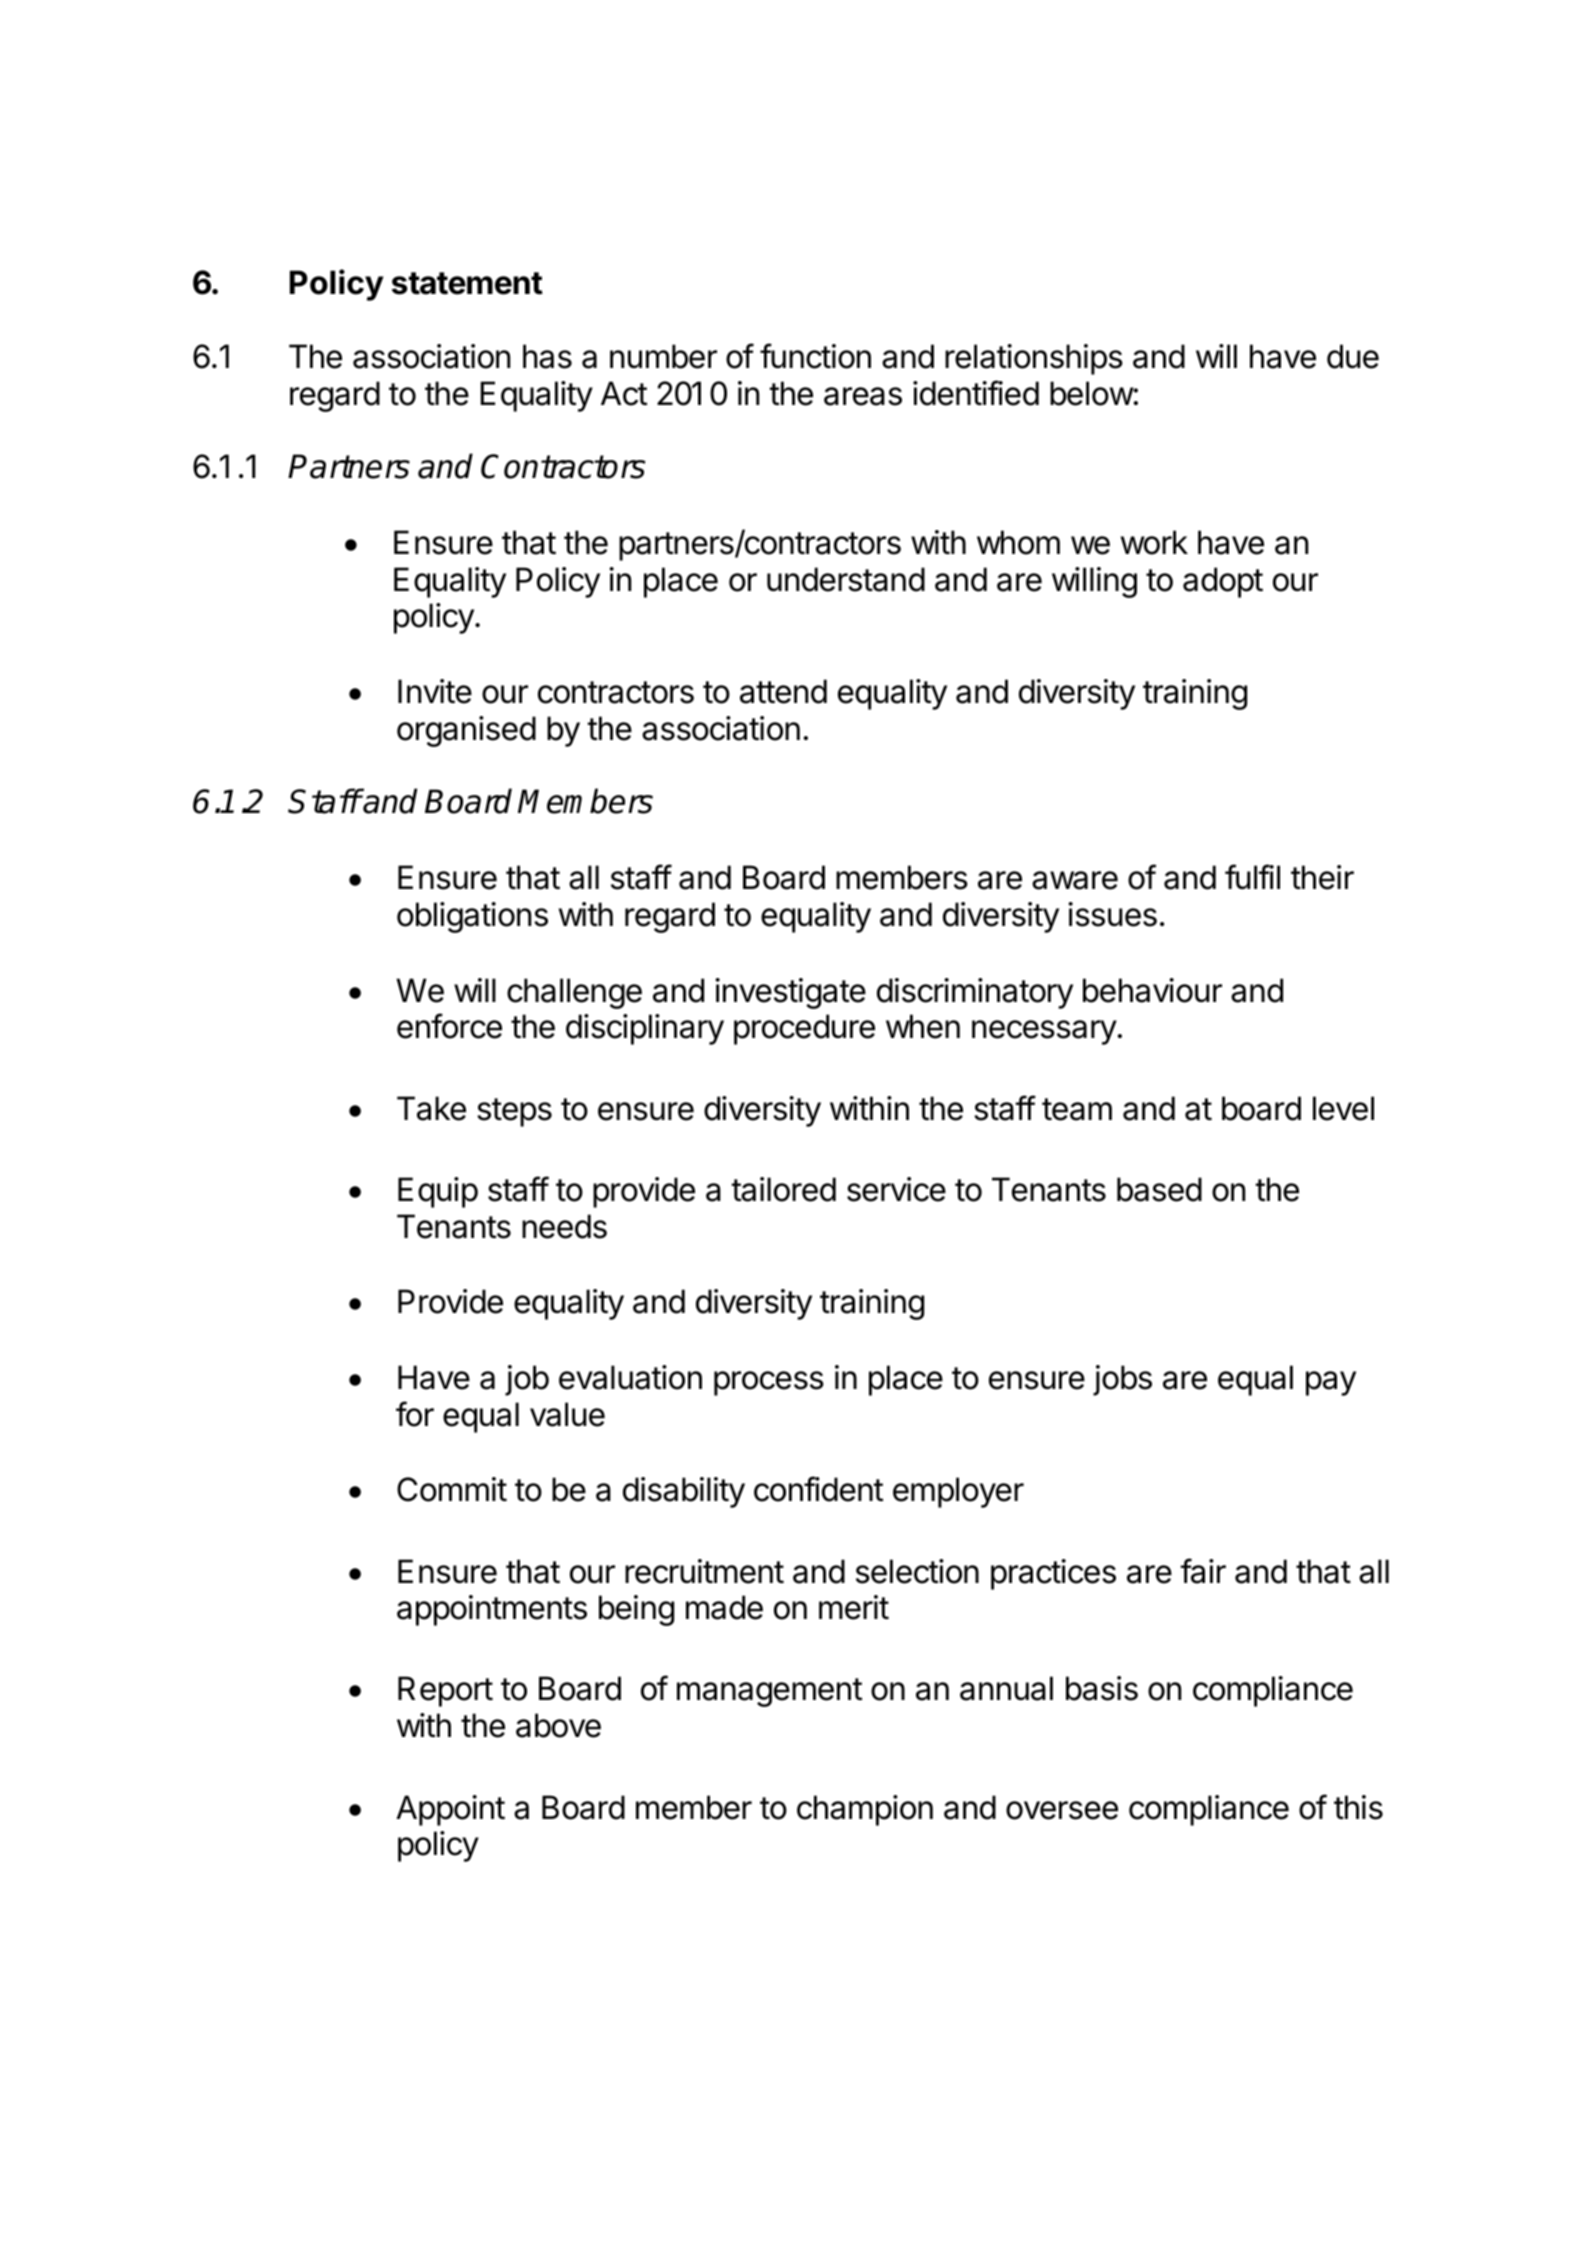 The height and width of the document is (2243, 1586). I want to click on above, so click(558, 1725).
